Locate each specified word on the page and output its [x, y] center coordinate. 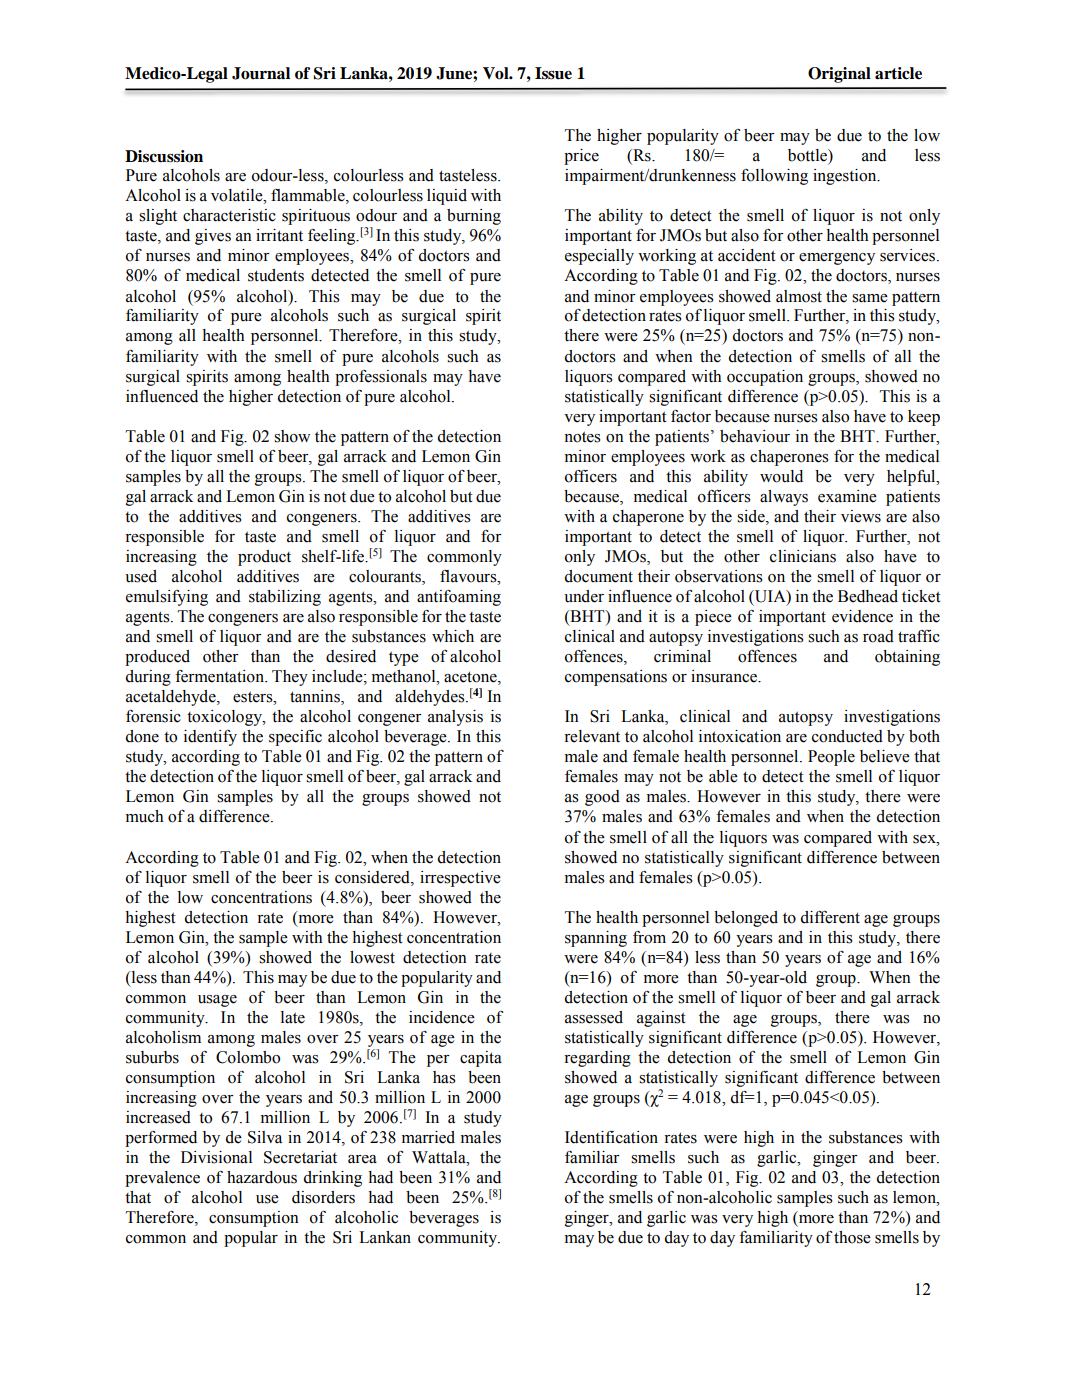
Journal [261, 73]
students [276, 275]
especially [599, 257]
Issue [553, 73]
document [599, 576]
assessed [594, 1017]
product [264, 558]
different [830, 917]
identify [210, 738]
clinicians [803, 556]
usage [217, 1001]
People [831, 758]
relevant [592, 736]
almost [799, 296]
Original [839, 75]
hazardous [262, 1177]
